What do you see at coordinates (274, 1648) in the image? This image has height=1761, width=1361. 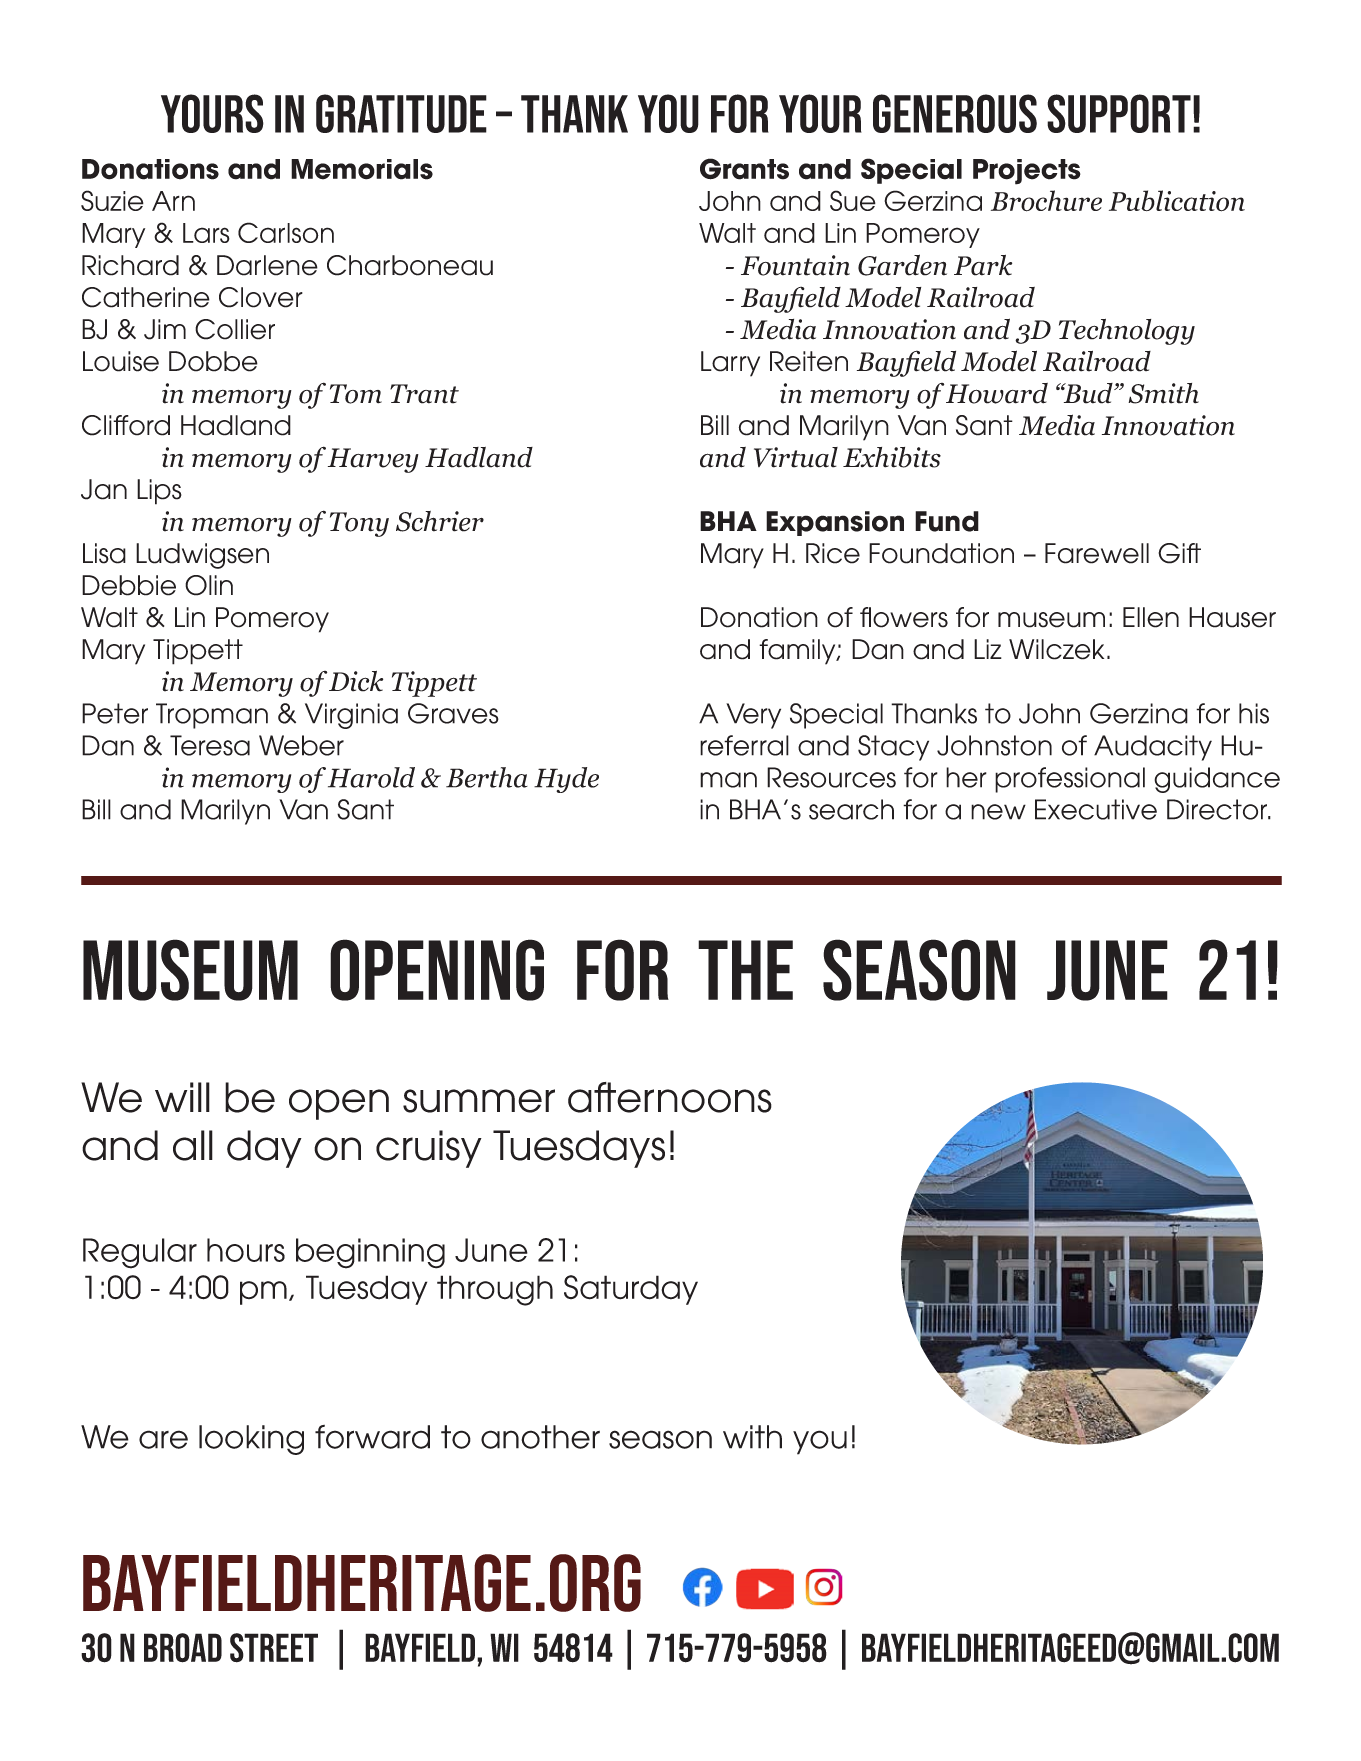 I see `Street` at bounding box center [274, 1648].
